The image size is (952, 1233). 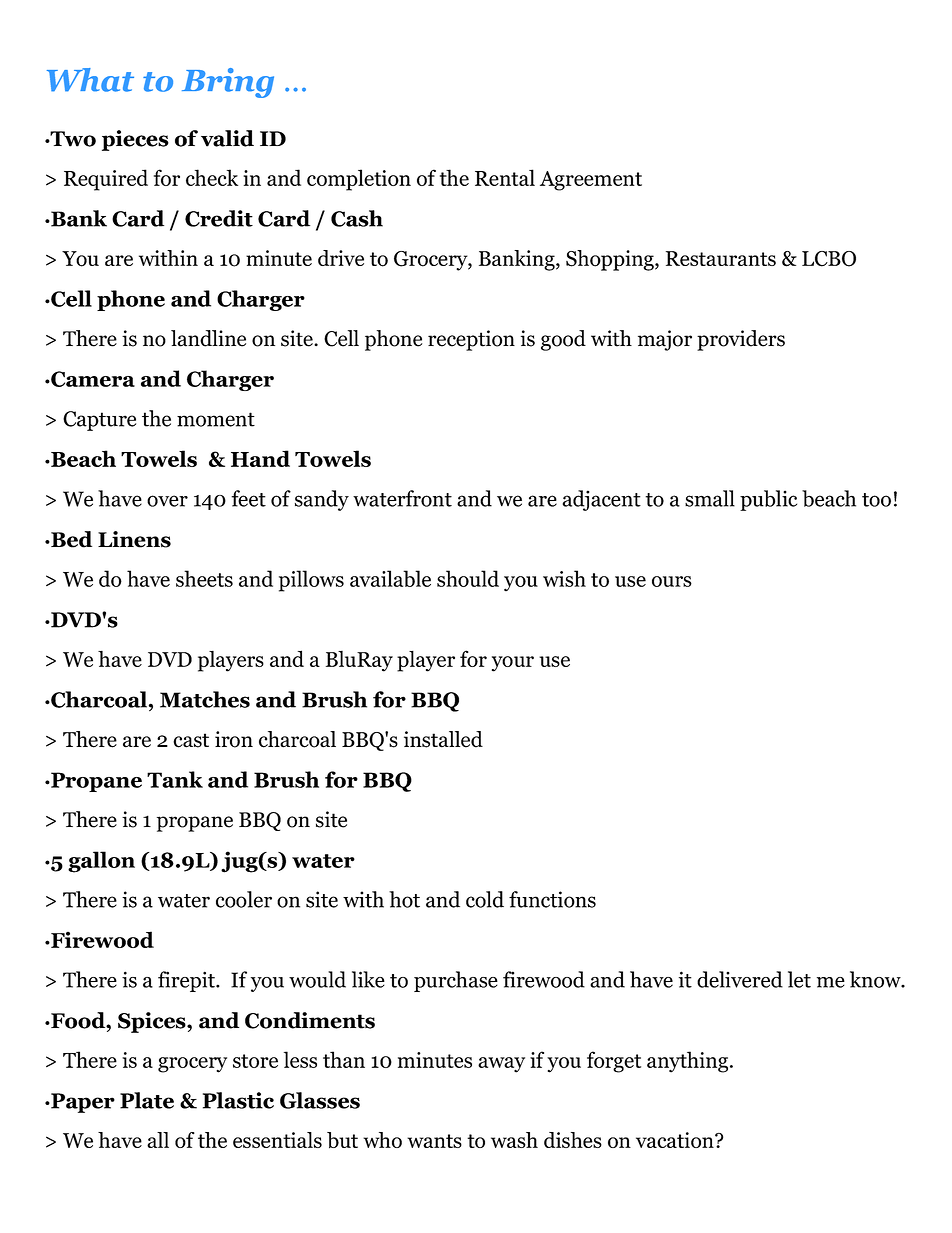 What do you see at coordinates (147, 1100) in the screenshot?
I see `Plate` at bounding box center [147, 1100].
